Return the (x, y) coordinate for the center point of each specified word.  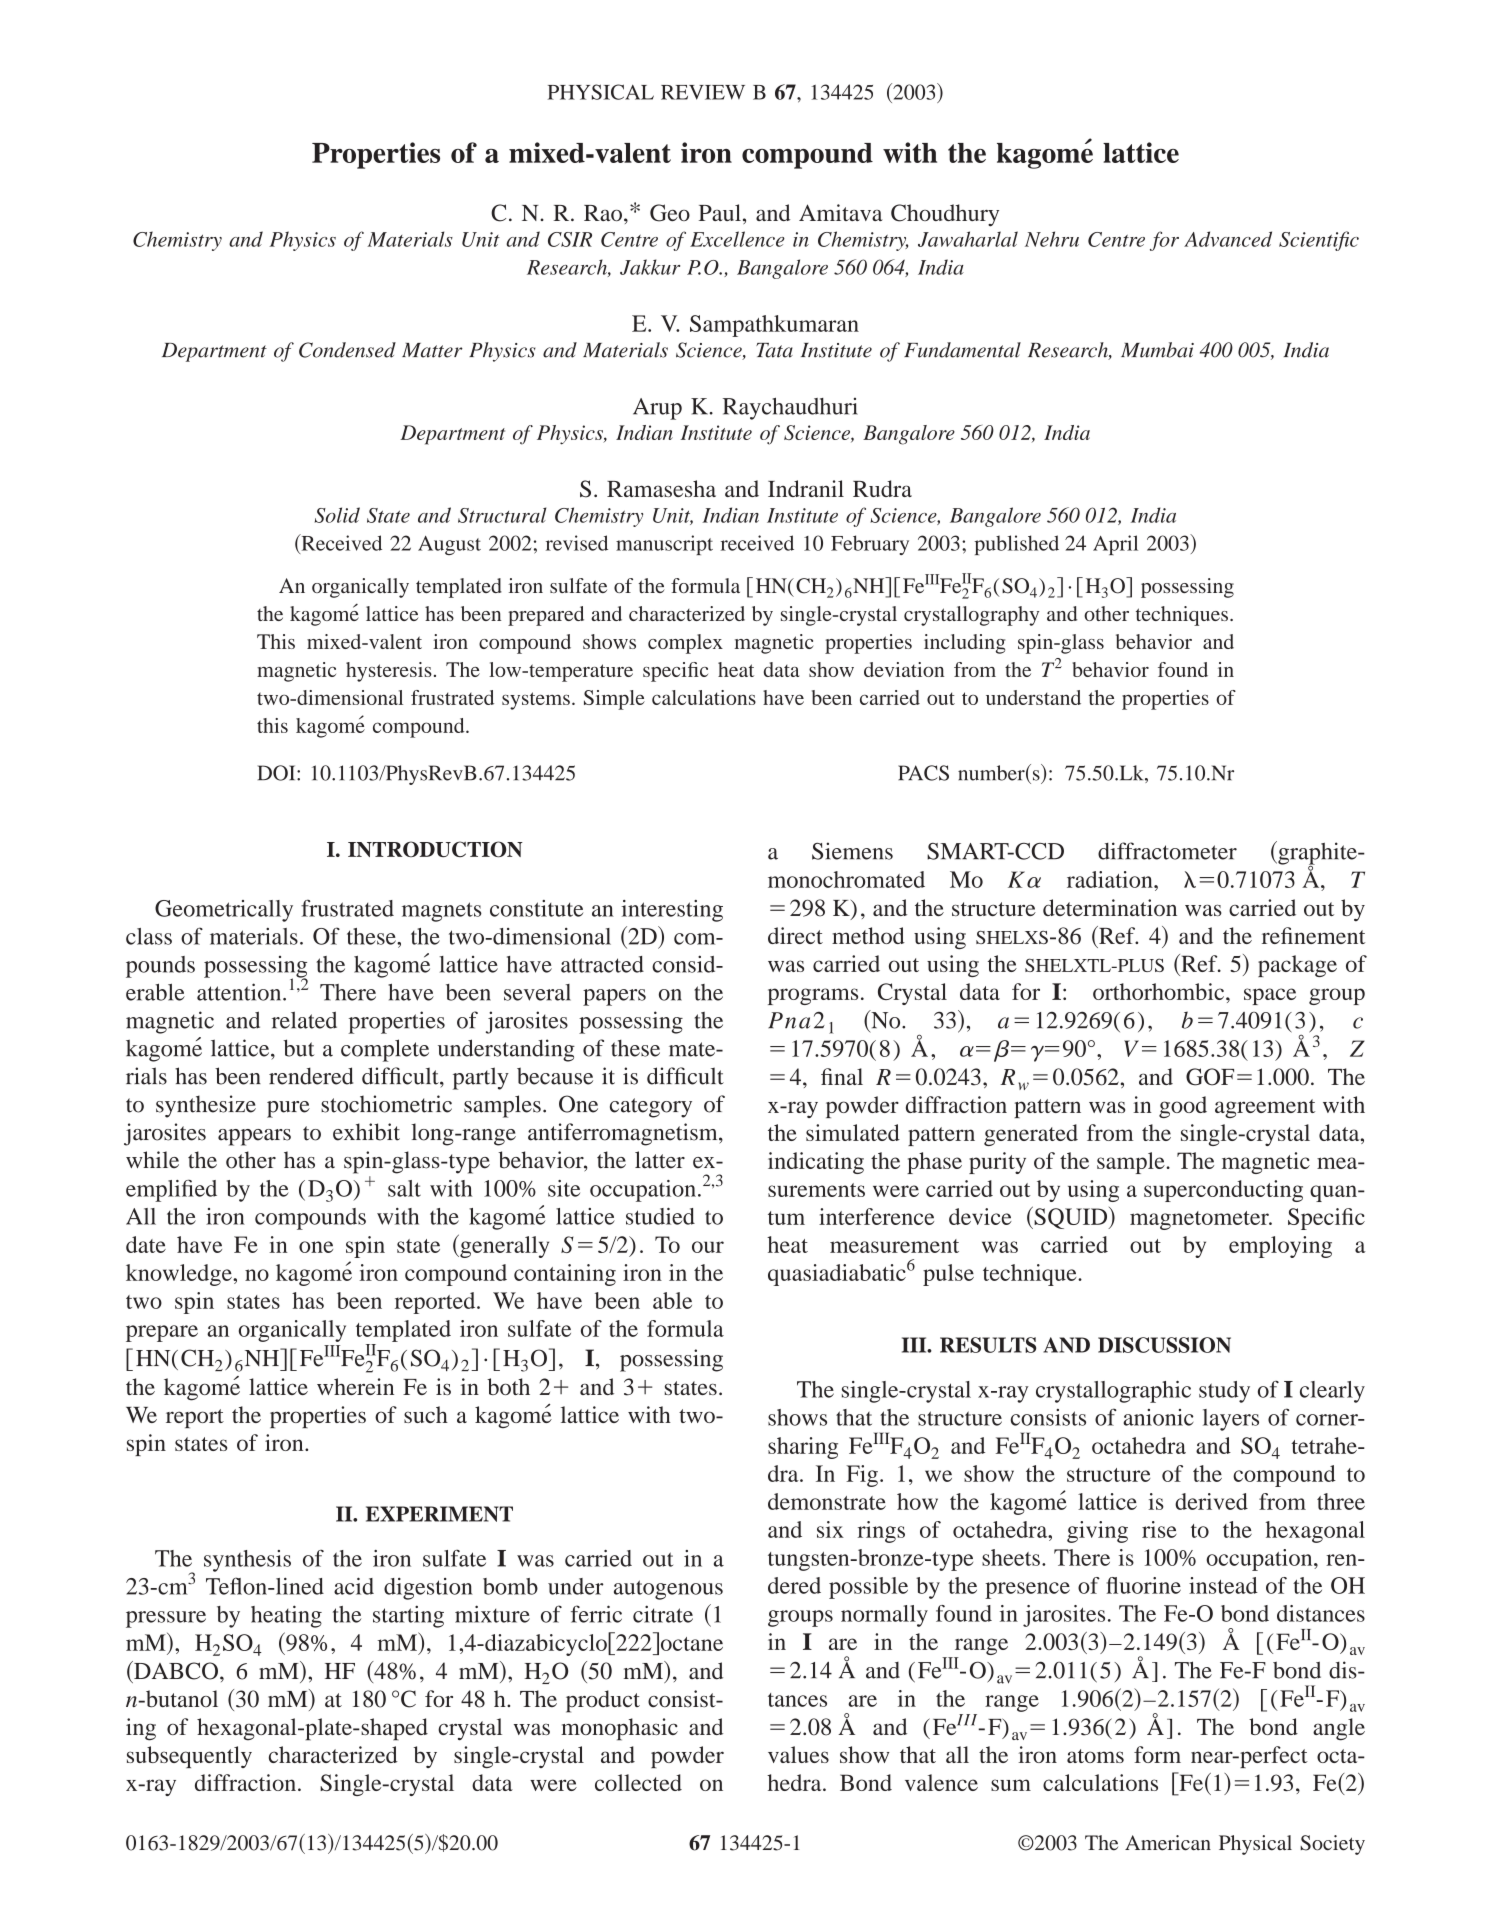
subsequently (189, 1757)
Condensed (347, 350)
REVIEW (703, 92)
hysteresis (389, 672)
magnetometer (1200, 1220)
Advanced (1228, 239)
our (708, 1247)
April (1115, 545)
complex (685, 644)
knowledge (180, 1275)
